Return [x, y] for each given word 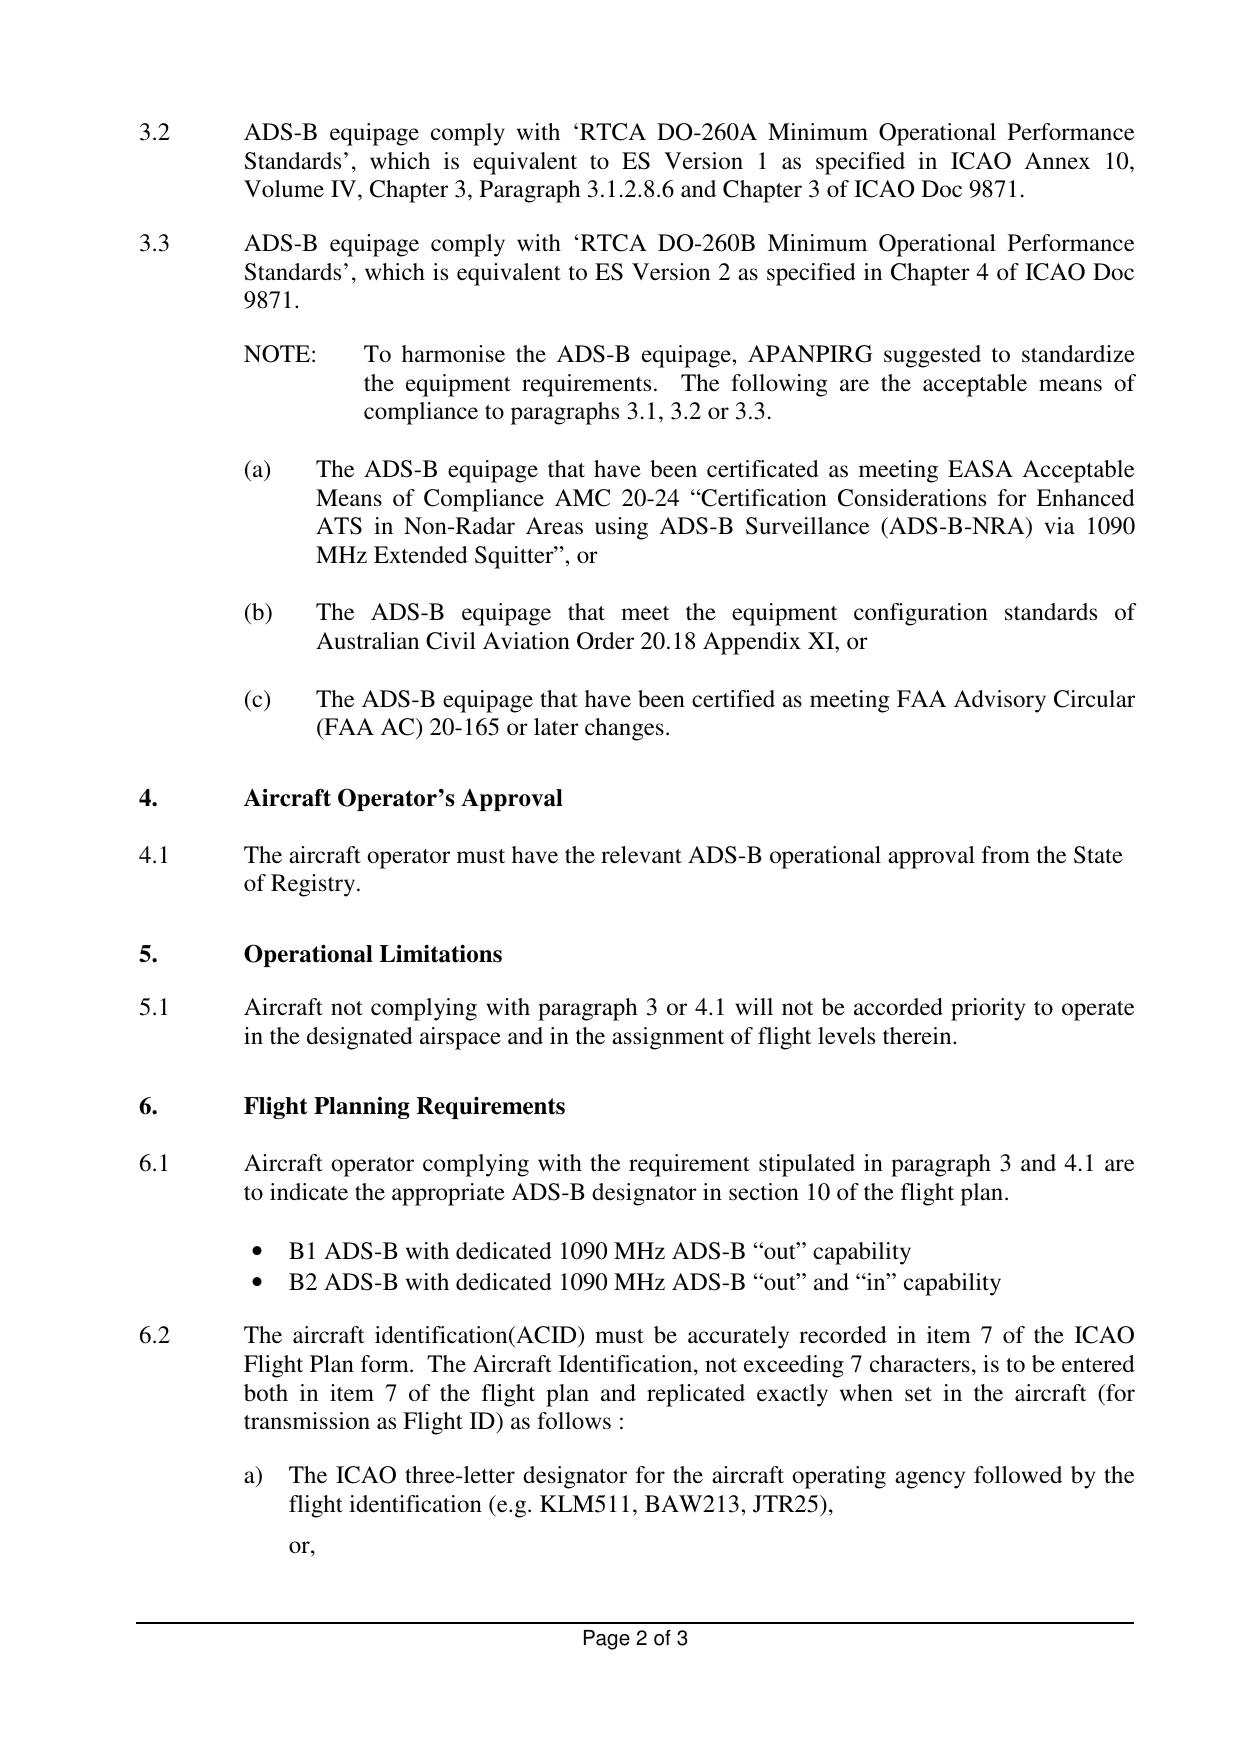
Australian [367, 641]
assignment [668, 1038]
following [779, 385]
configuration [921, 614]
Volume [284, 189]
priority [988, 1009]
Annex [1057, 161]
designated [360, 1038]
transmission [307, 1421]
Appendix [752, 643]
